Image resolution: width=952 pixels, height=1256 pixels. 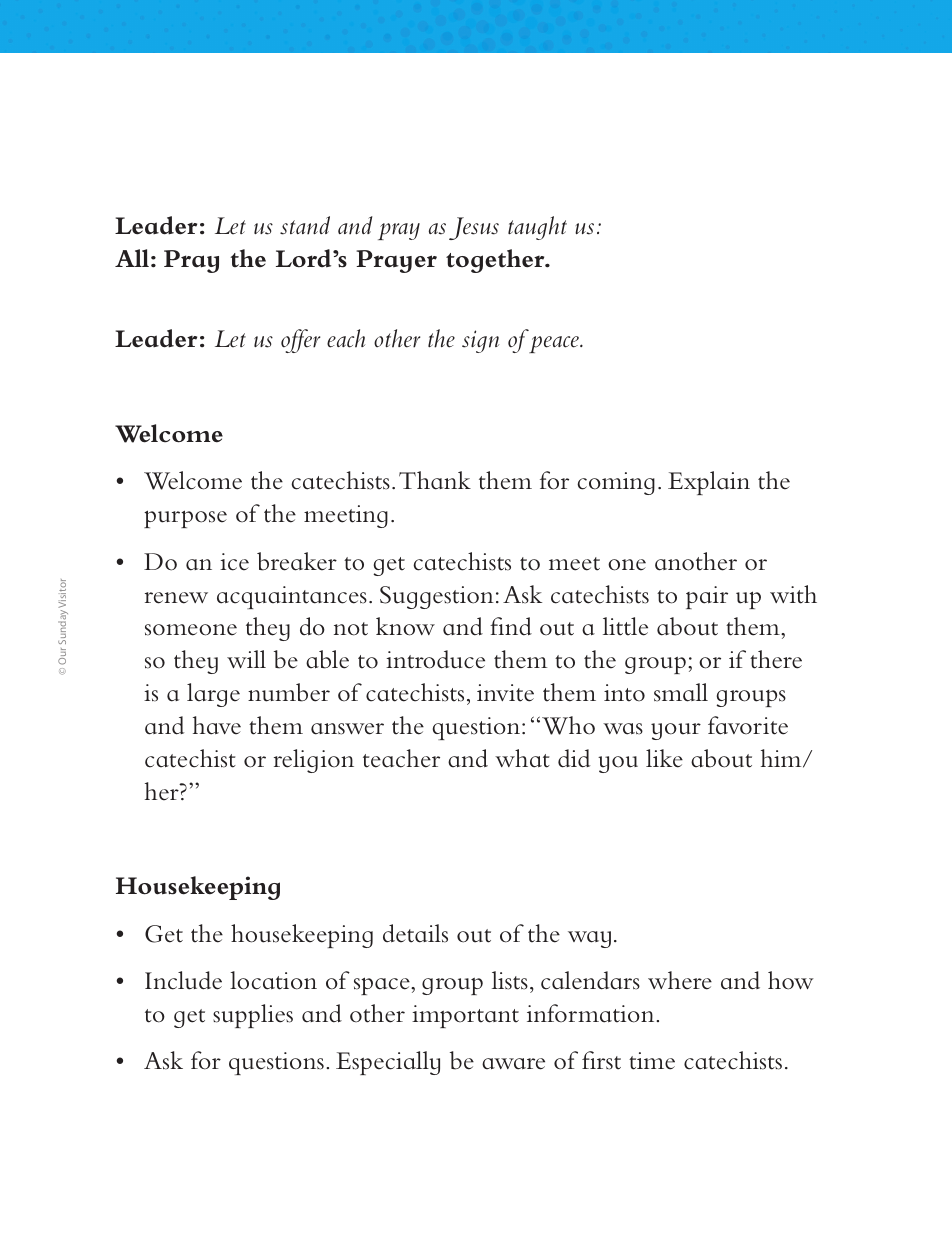 I want to click on details, so click(x=415, y=933).
